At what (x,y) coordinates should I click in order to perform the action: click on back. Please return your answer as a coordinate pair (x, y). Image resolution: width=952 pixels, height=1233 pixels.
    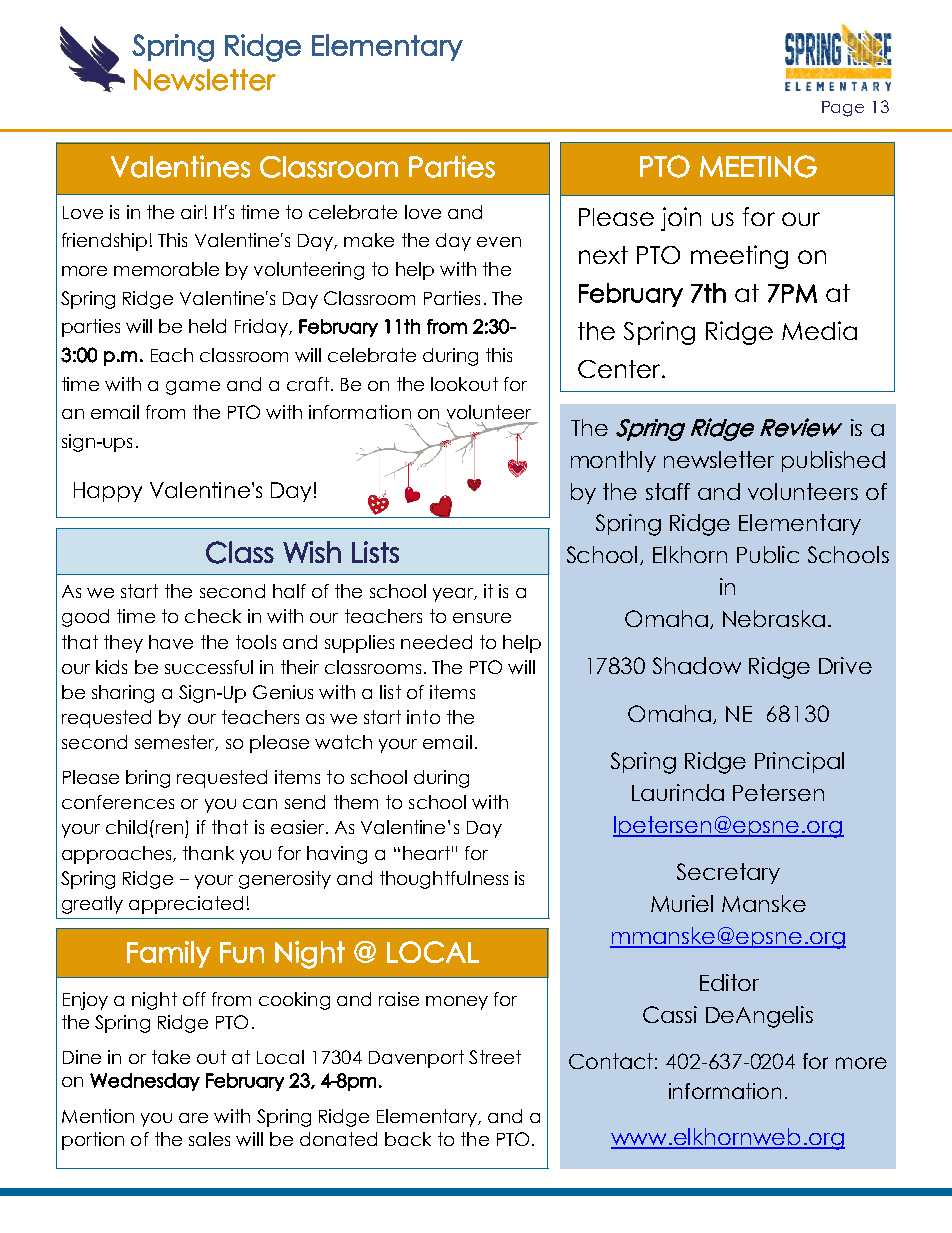
    Looking at the image, I should click on (408, 1139).
